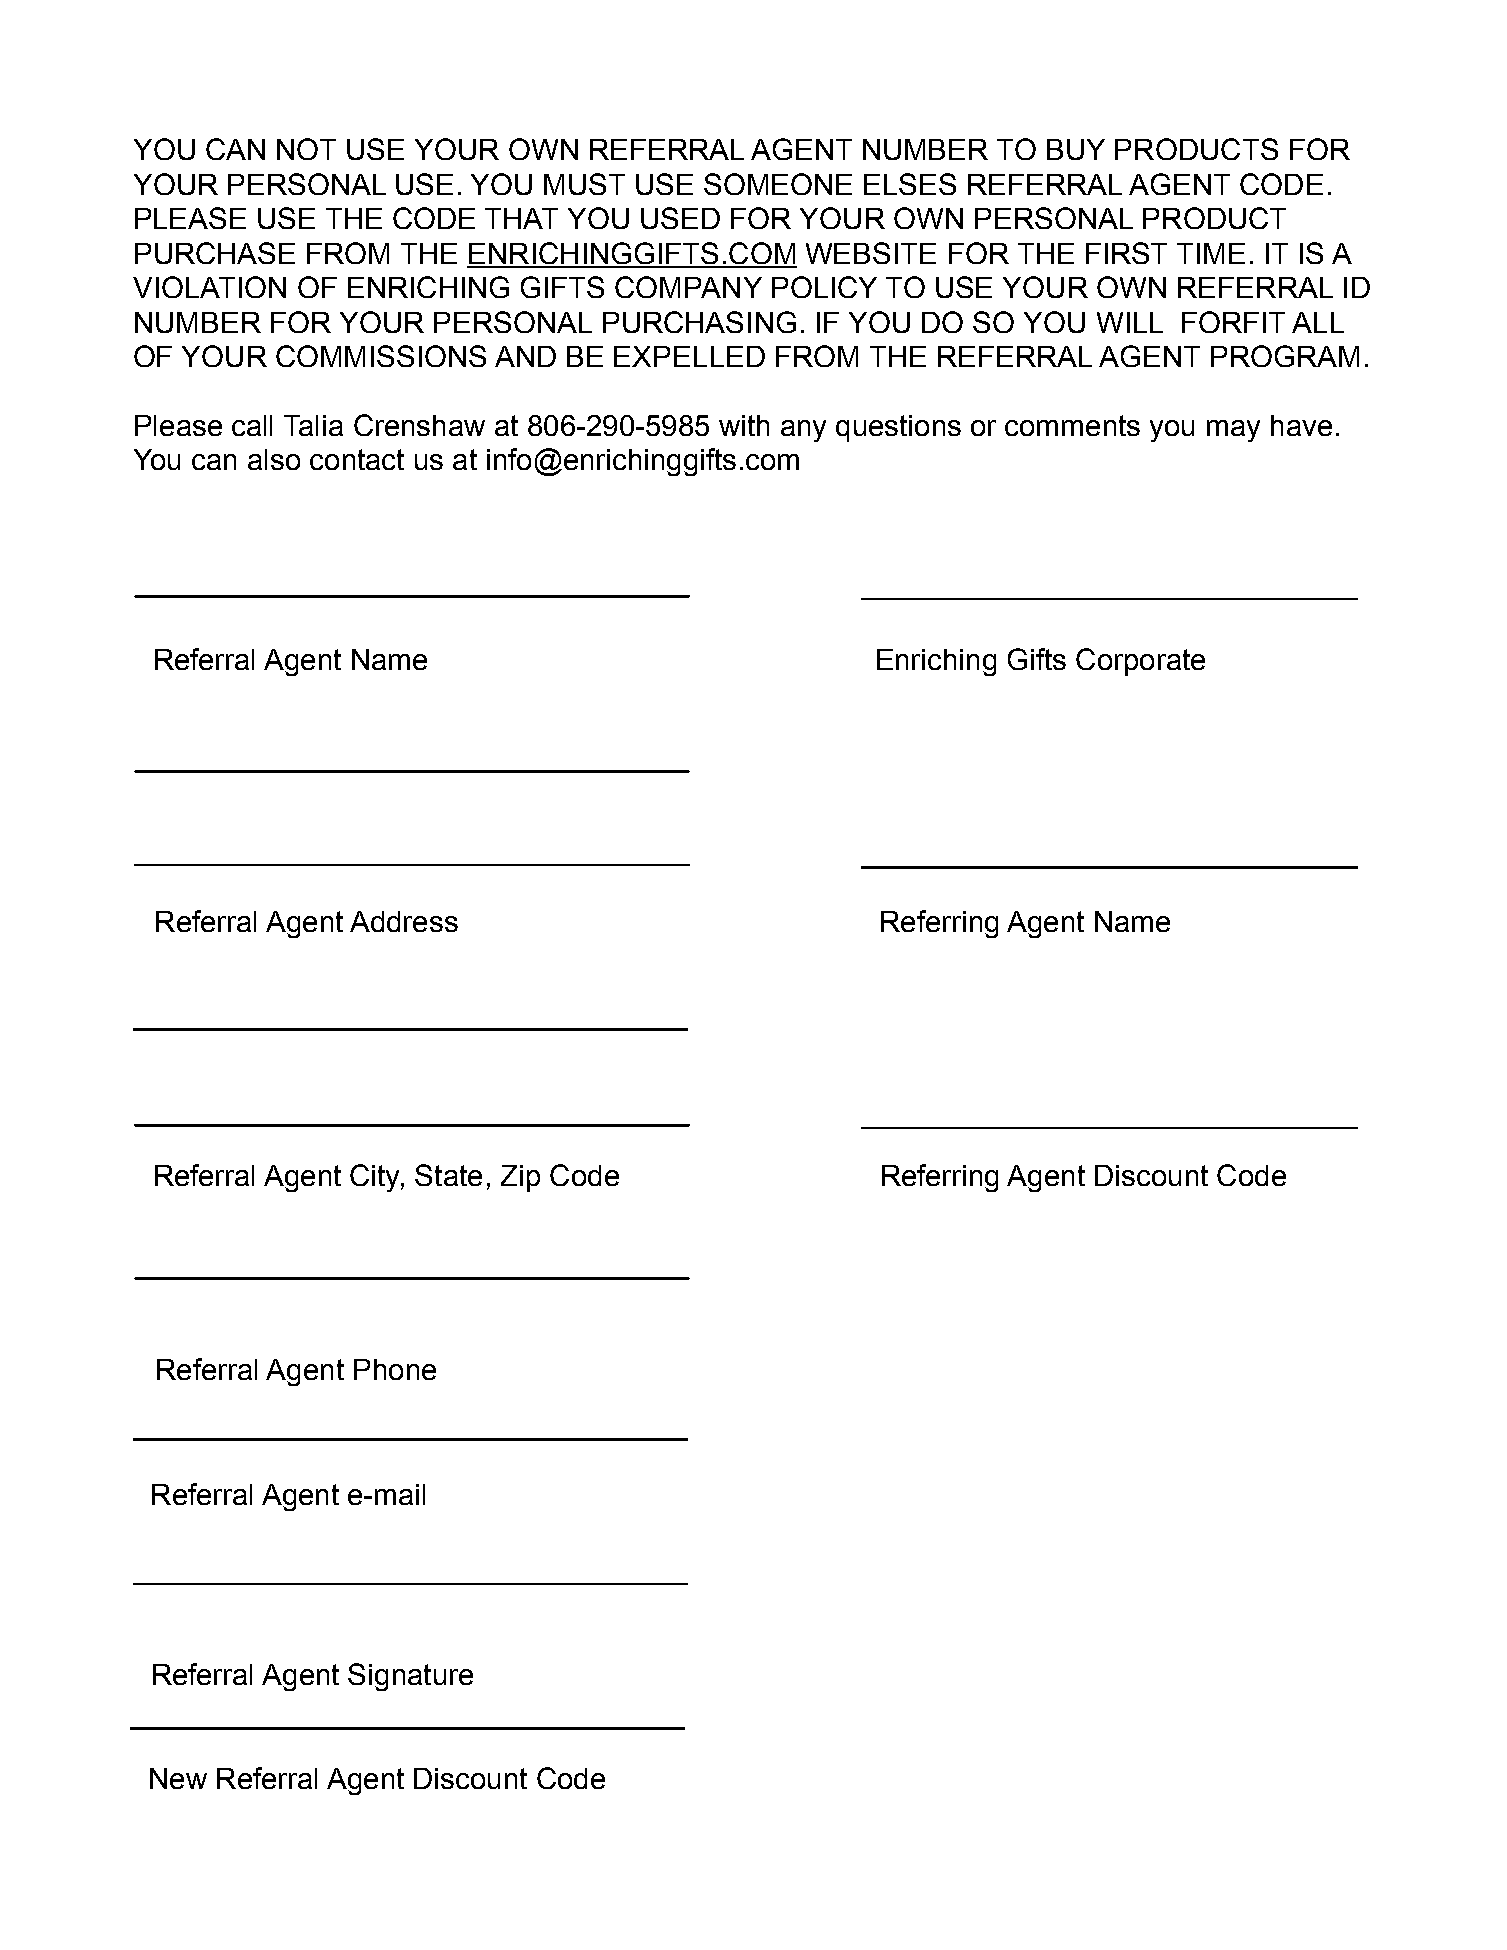  Describe the element at coordinates (1126, 253) in the screenshot. I see `FIRST` at that location.
